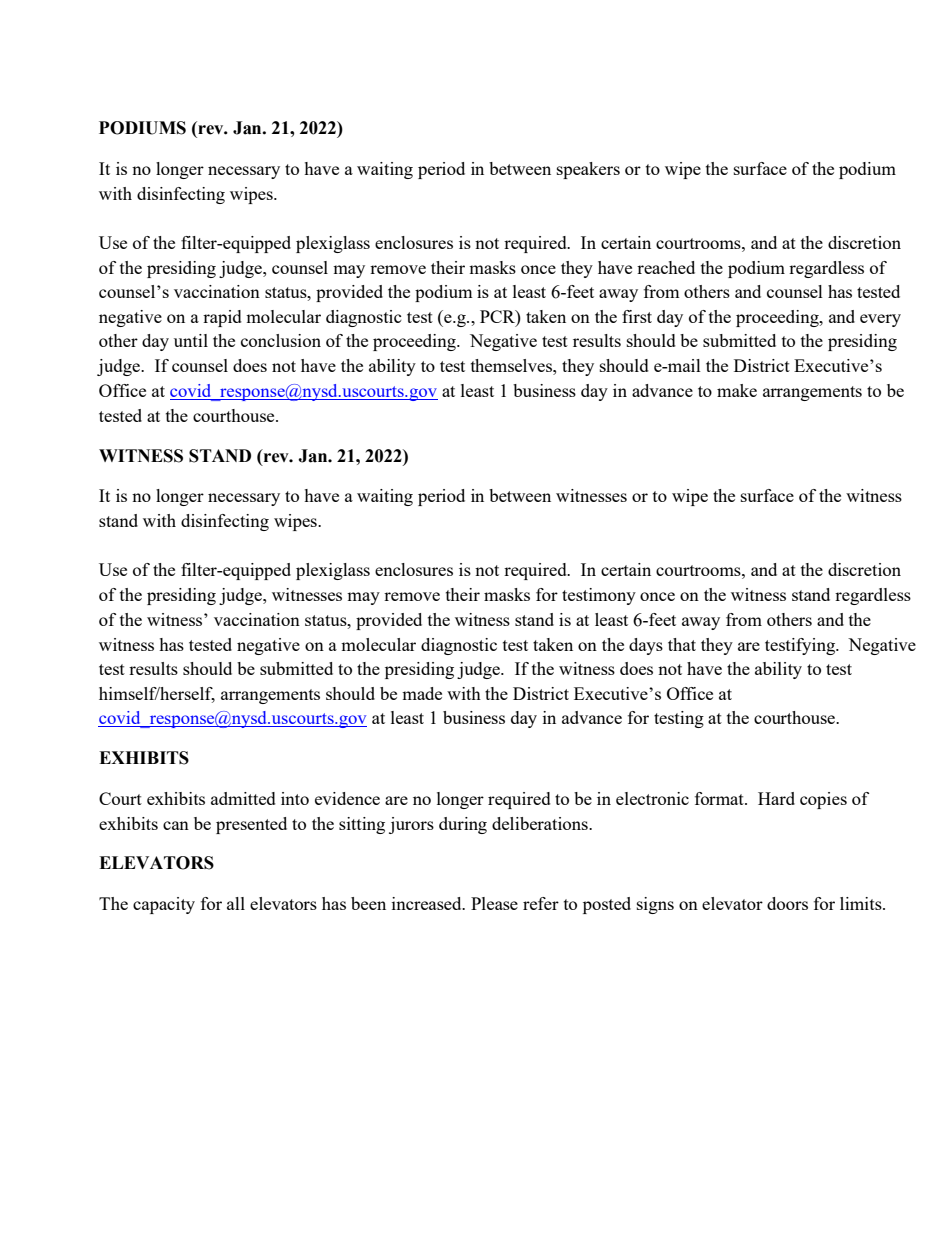 The image size is (952, 1233). I want to click on days, so click(646, 646).
